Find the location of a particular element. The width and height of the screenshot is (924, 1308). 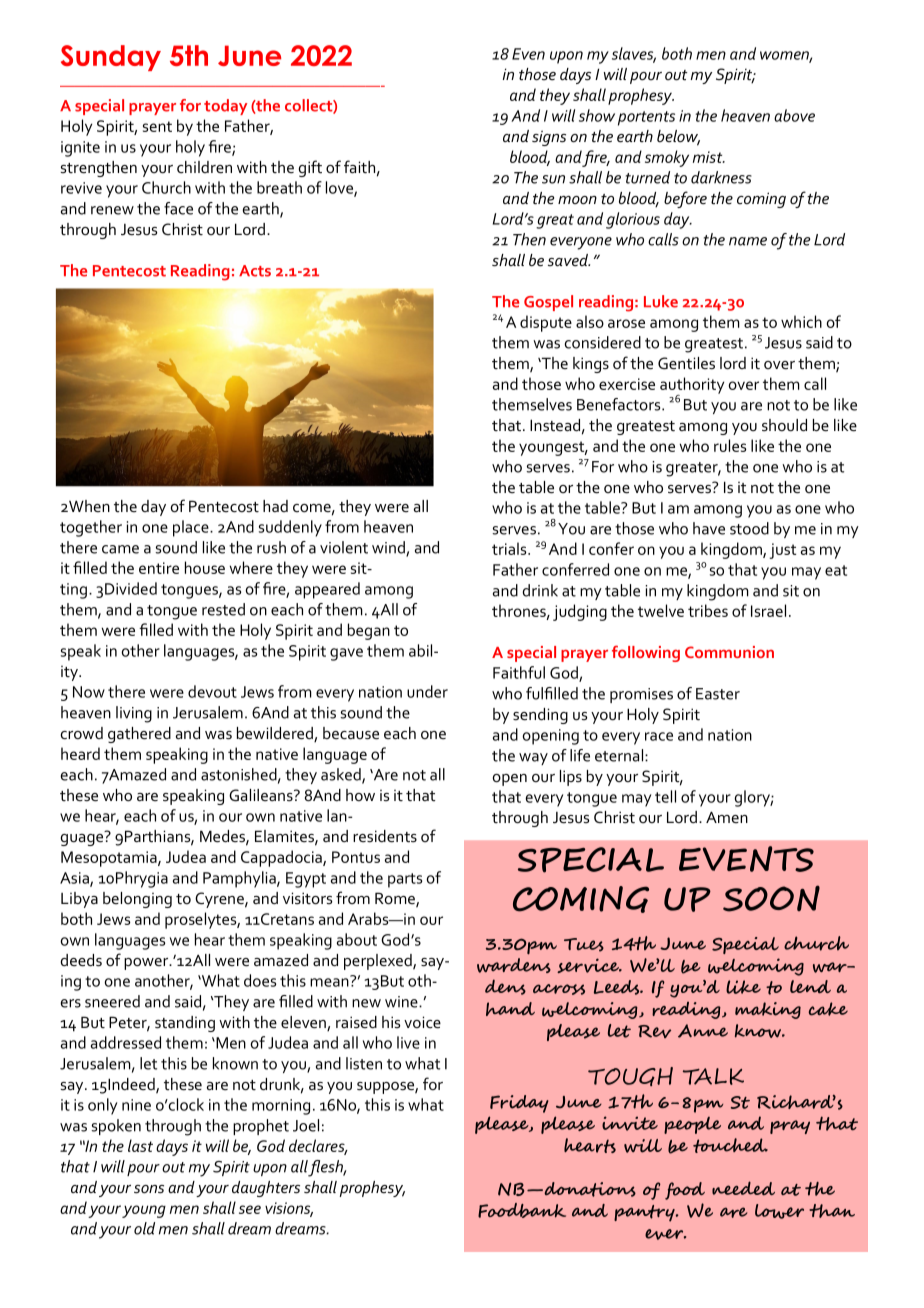

rules is located at coordinates (730, 445).
